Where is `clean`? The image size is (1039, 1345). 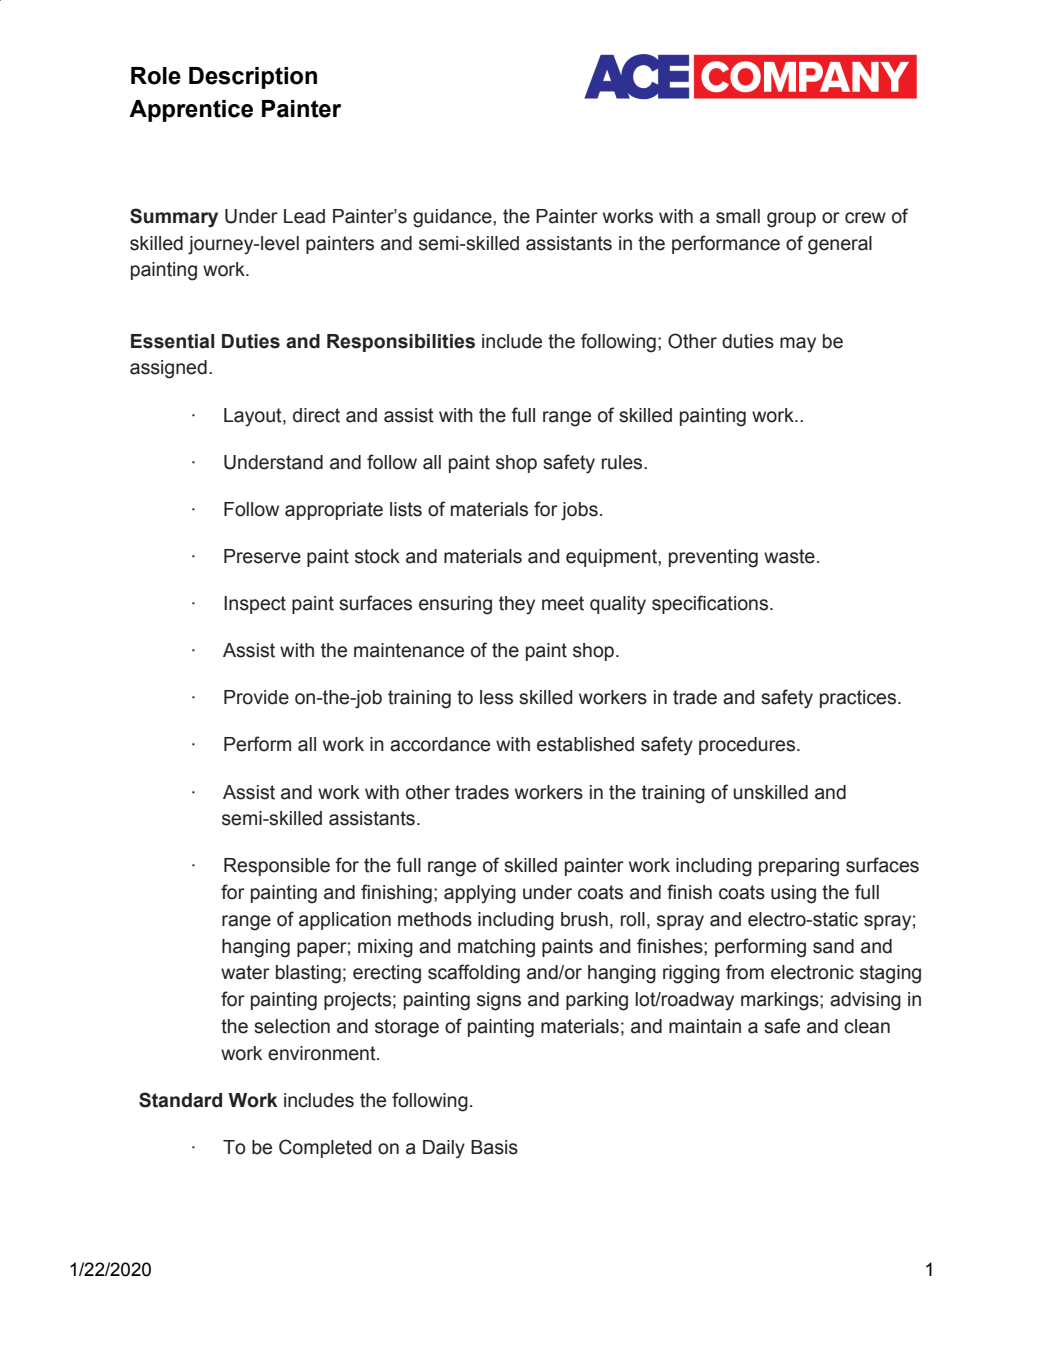
clean is located at coordinates (867, 1026).
